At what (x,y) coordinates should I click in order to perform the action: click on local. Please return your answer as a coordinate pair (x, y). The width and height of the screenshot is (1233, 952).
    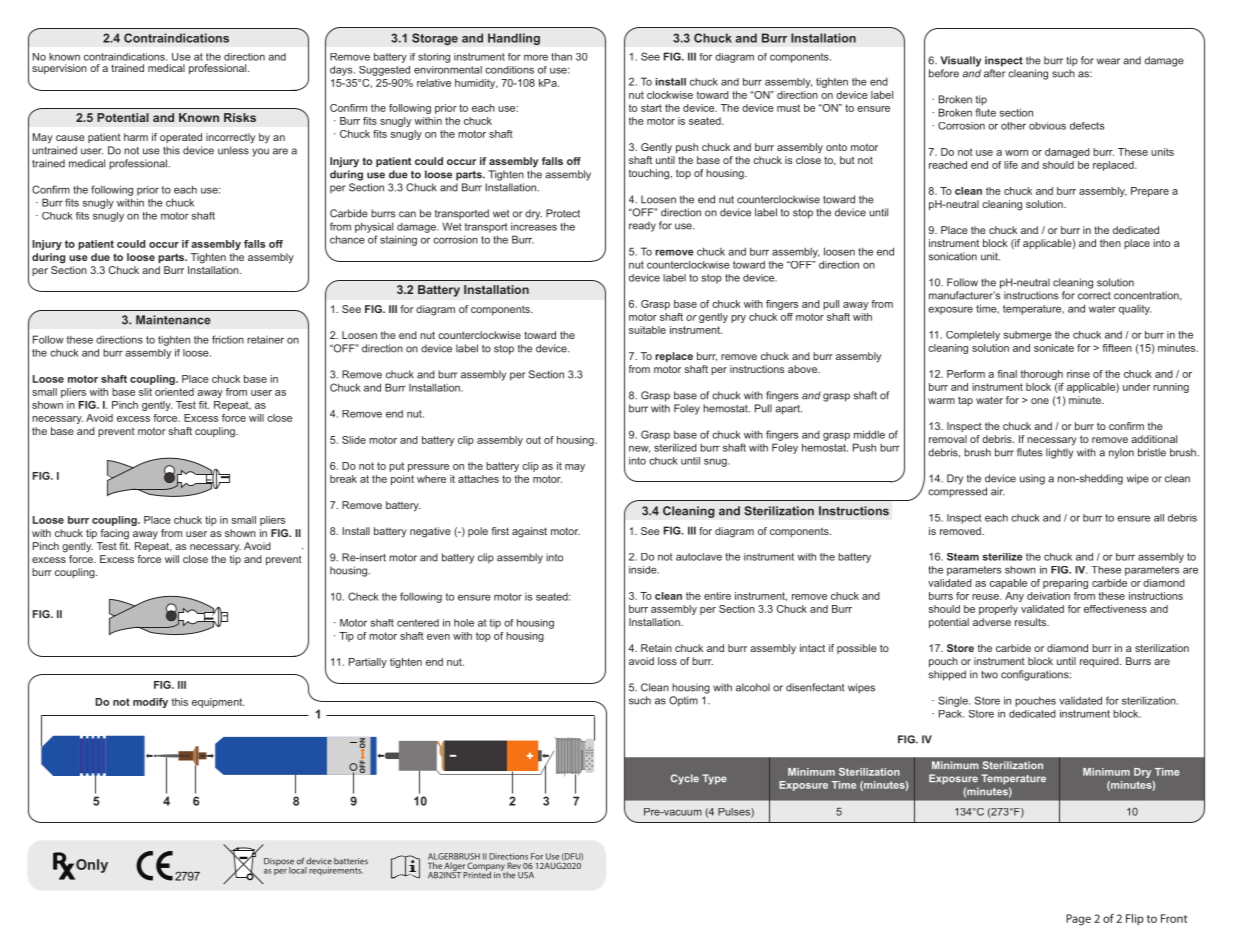
    Looking at the image, I should click on (298, 870).
